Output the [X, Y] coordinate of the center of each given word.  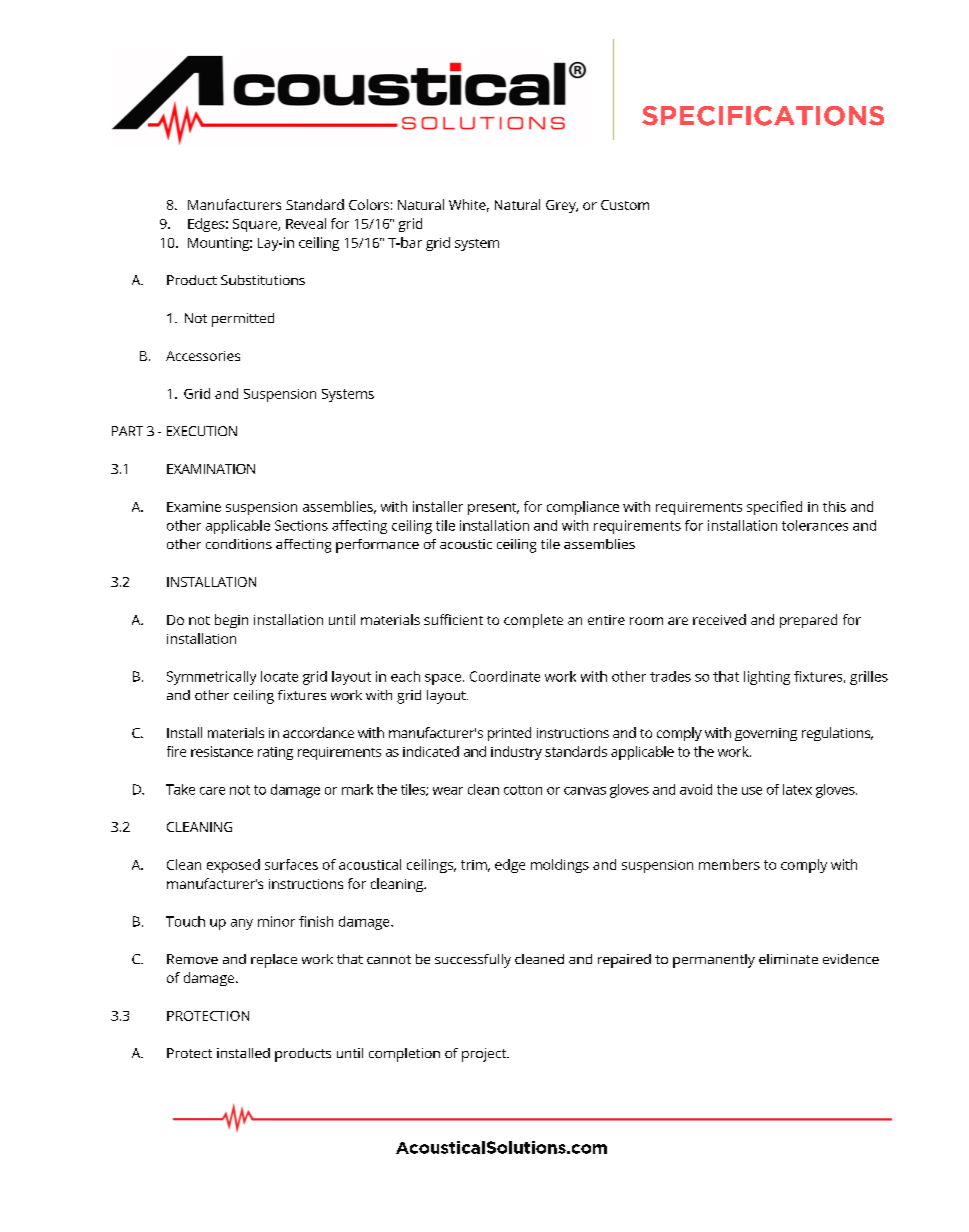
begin [231, 621]
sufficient [453, 619]
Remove [192, 959]
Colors [369, 204]
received [719, 619]
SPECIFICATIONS [763, 116]
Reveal [306, 223]
